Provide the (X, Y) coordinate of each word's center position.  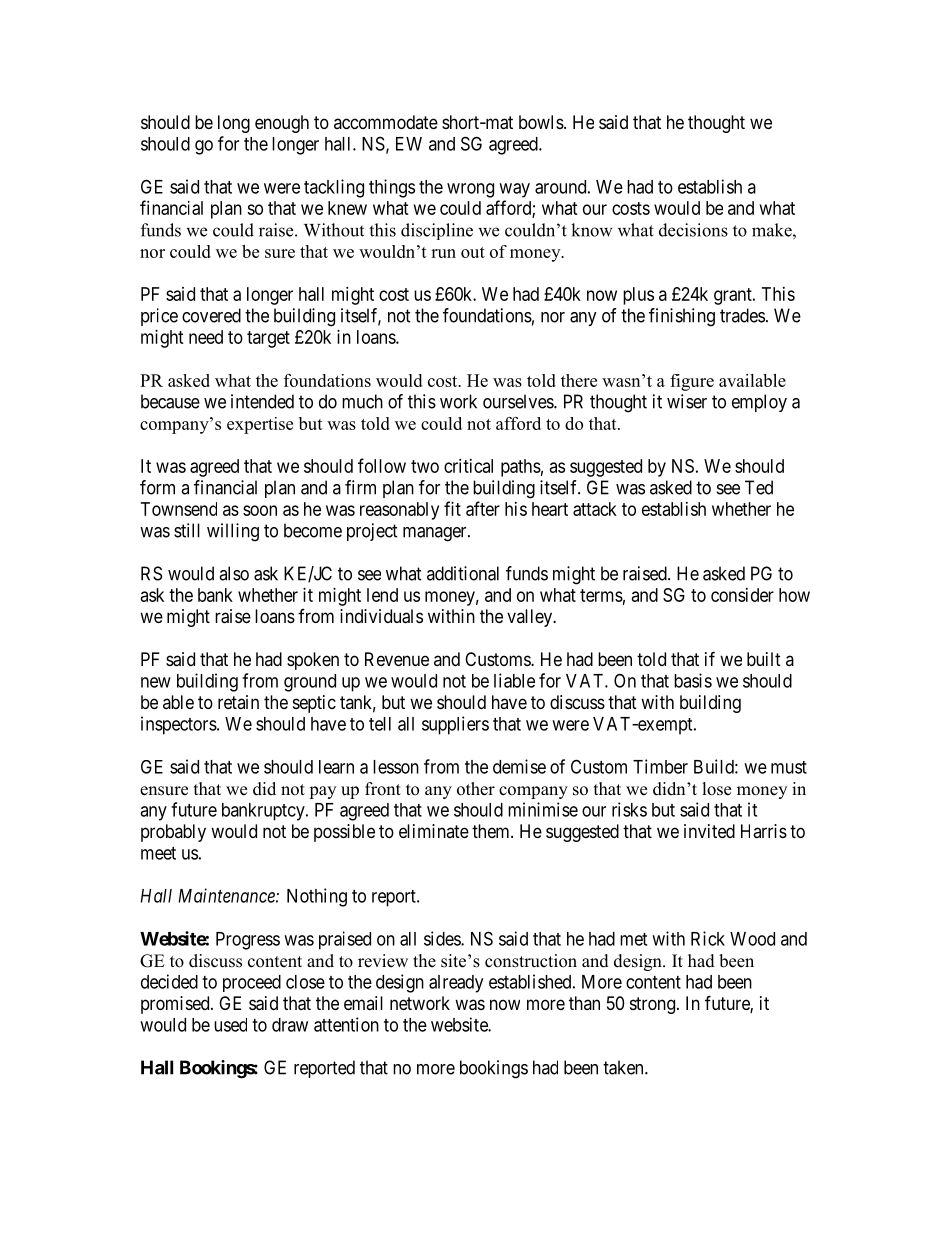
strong (652, 1005)
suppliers (455, 725)
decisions (693, 230)
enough (282, 124)
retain (238, 702)
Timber (660, 766)
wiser (687, 401)
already (456, 984)
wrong (470, 190)
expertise (260, 425)
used (230, 1025)
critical (468, 466)
